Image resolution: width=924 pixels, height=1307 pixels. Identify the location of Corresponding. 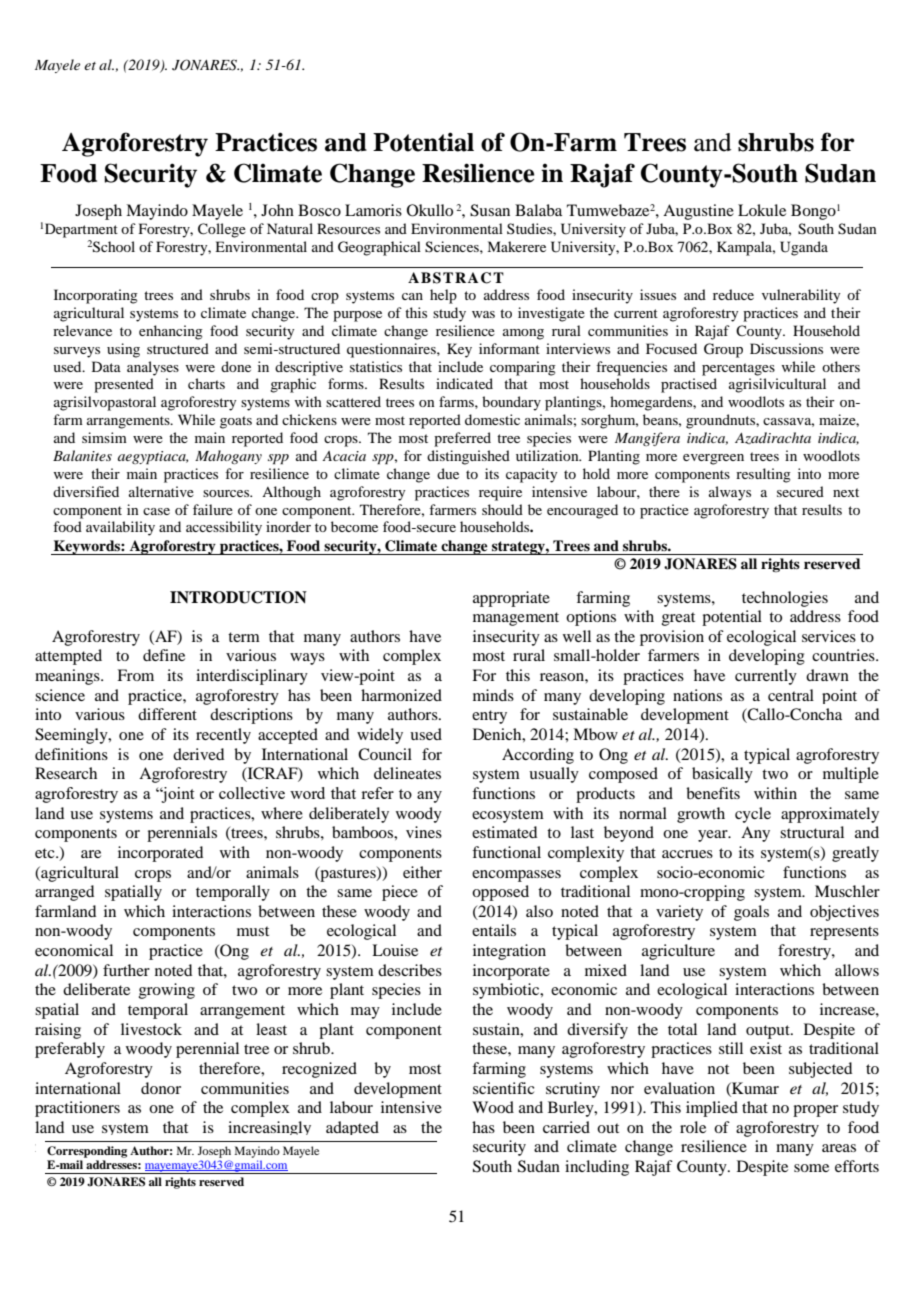
(87, 1152).
